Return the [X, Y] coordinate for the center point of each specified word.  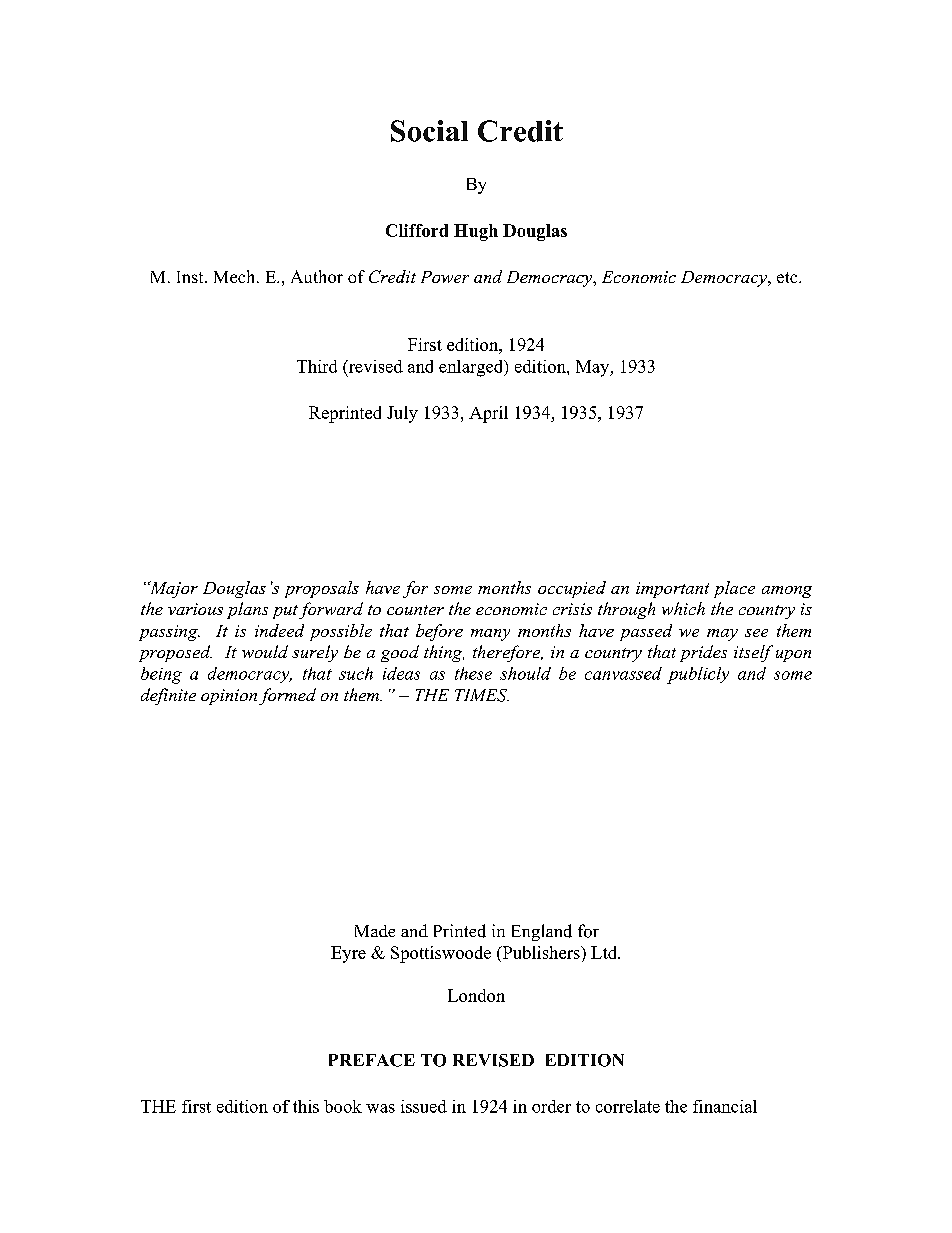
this [306, 1106]
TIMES [482, 695]
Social [429, 131]
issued [424, 1106]
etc [788, 277]
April [488, 414]
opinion [229, 697]
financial [725, 1106]
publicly [698, 675]
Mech [236, 276]
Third [317, 366]
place [734, 589]
